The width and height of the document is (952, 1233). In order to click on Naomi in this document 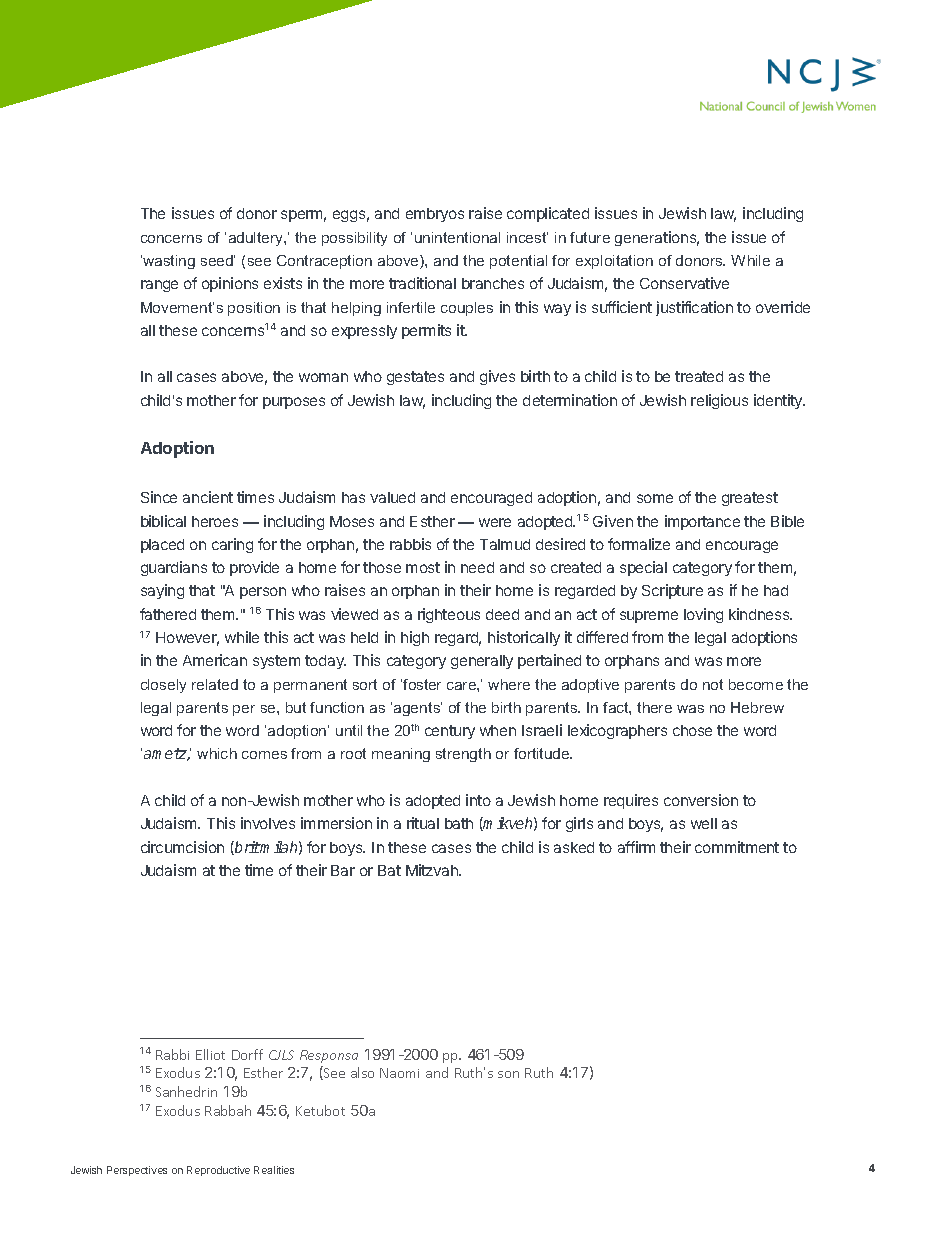, I will do `click(399, 1073)`.
